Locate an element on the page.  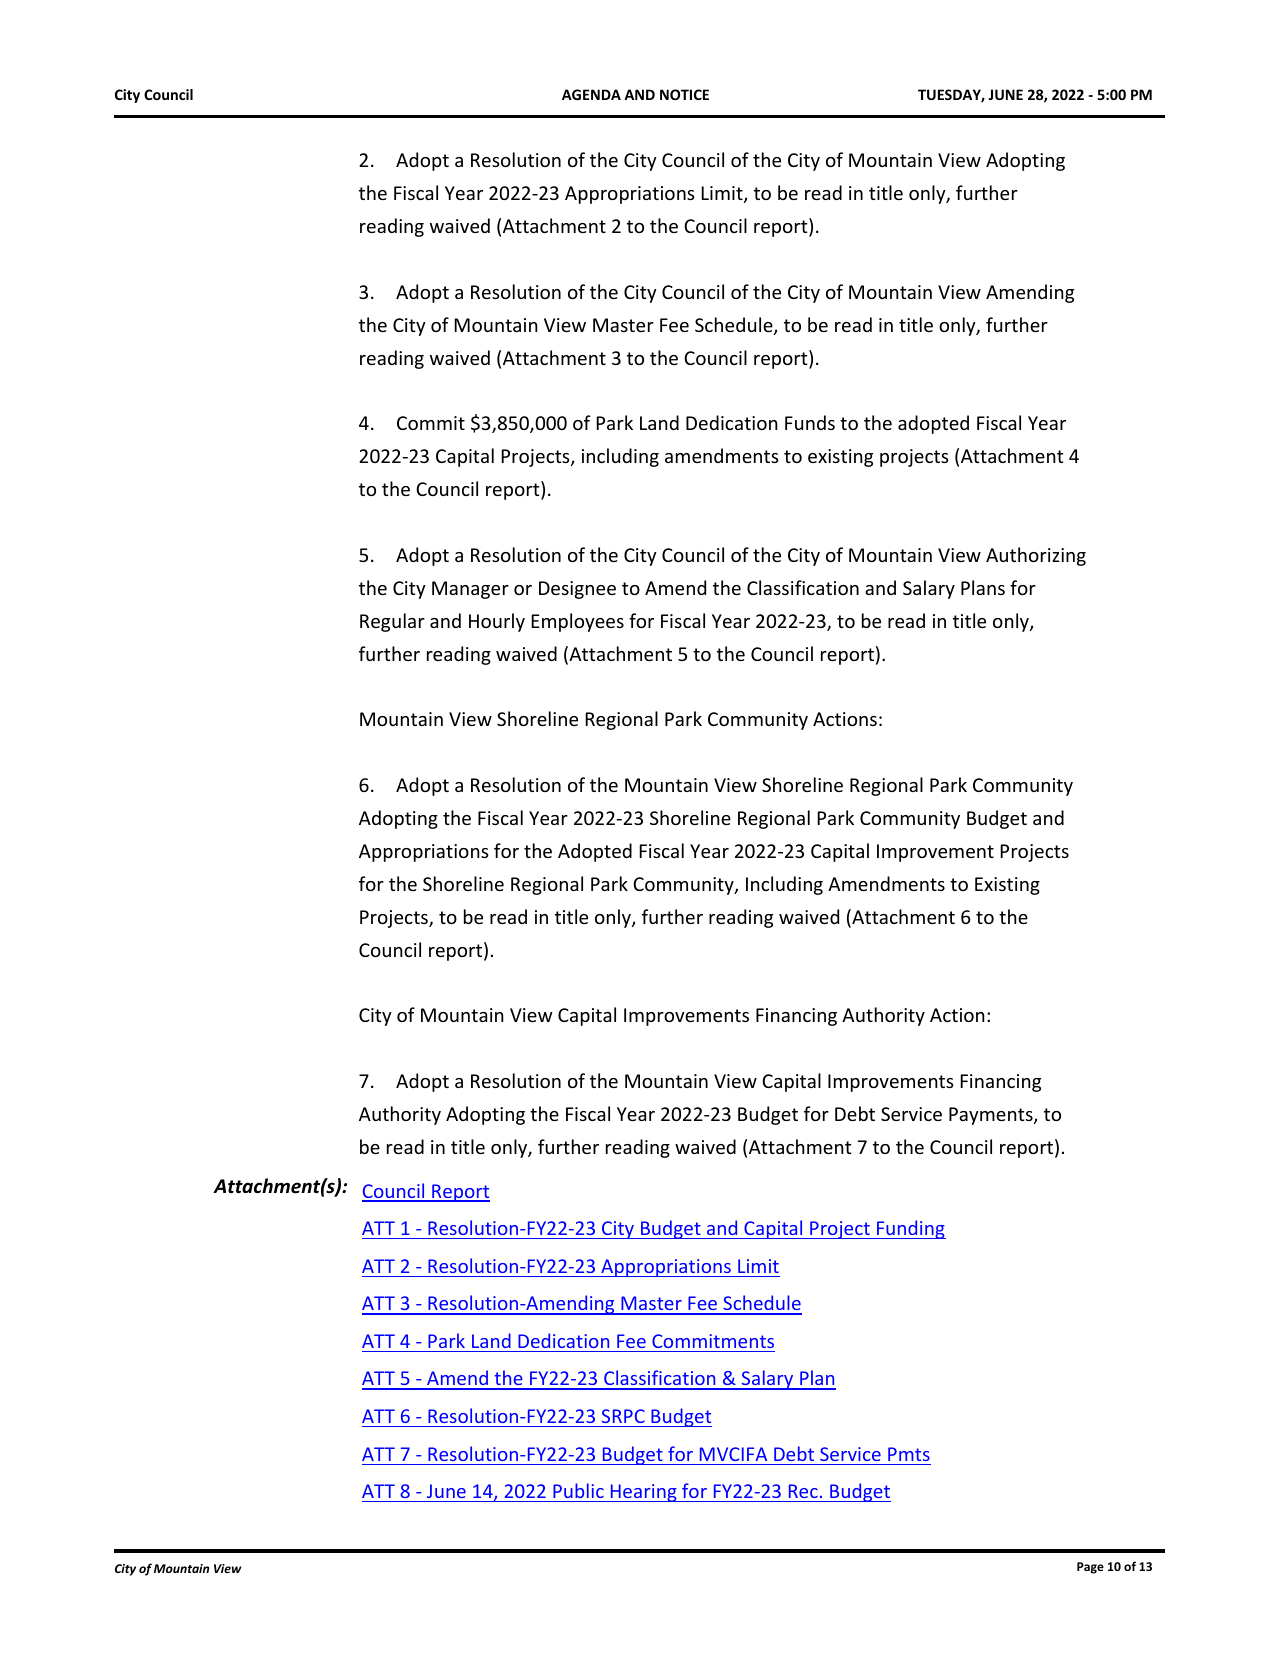
Public is located at coordinates (578, 1490).
